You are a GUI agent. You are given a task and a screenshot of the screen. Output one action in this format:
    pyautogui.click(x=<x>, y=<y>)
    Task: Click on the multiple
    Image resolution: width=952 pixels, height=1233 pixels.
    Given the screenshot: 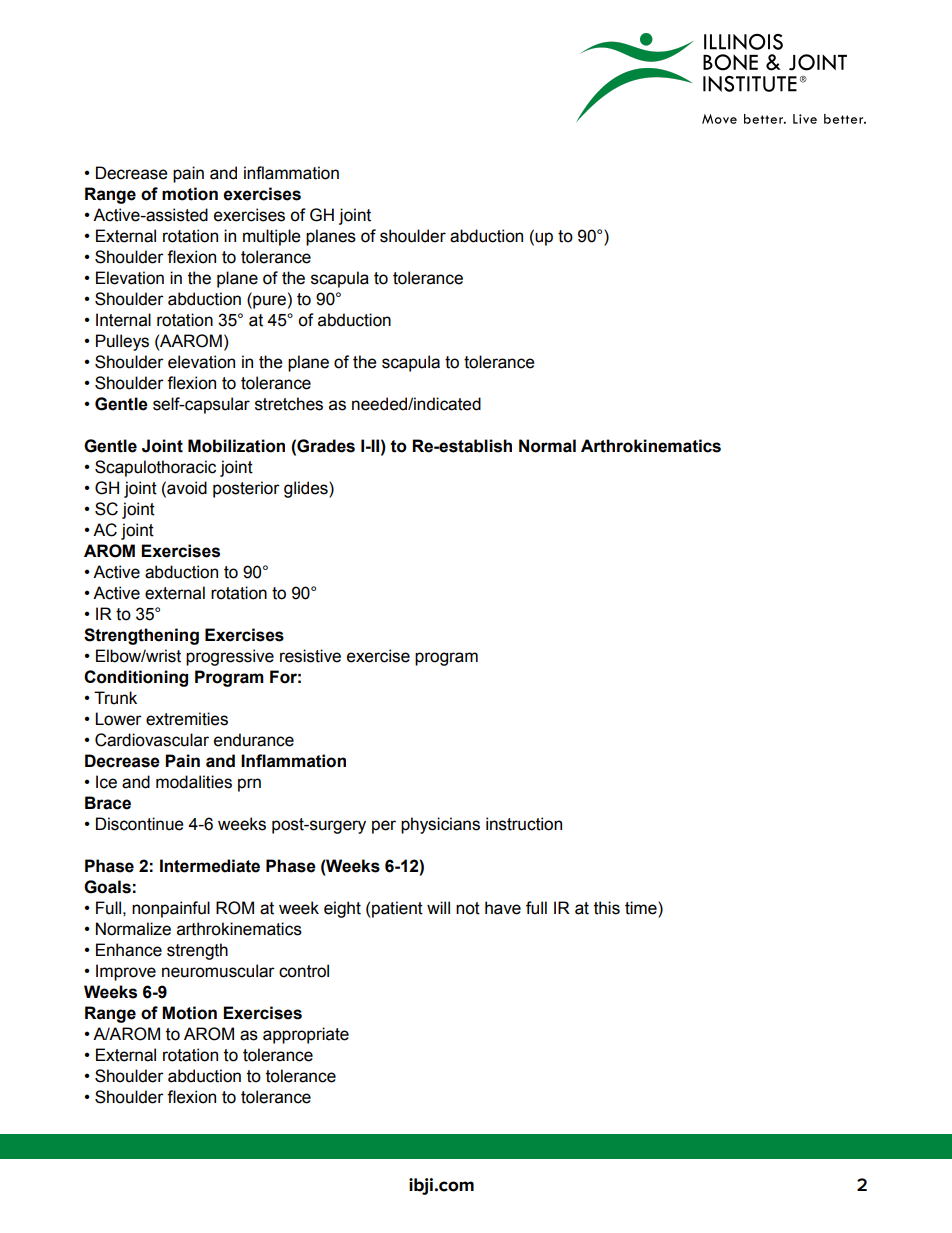 What is the action you would take?
    pyautogui.click(x=272, y=237)
